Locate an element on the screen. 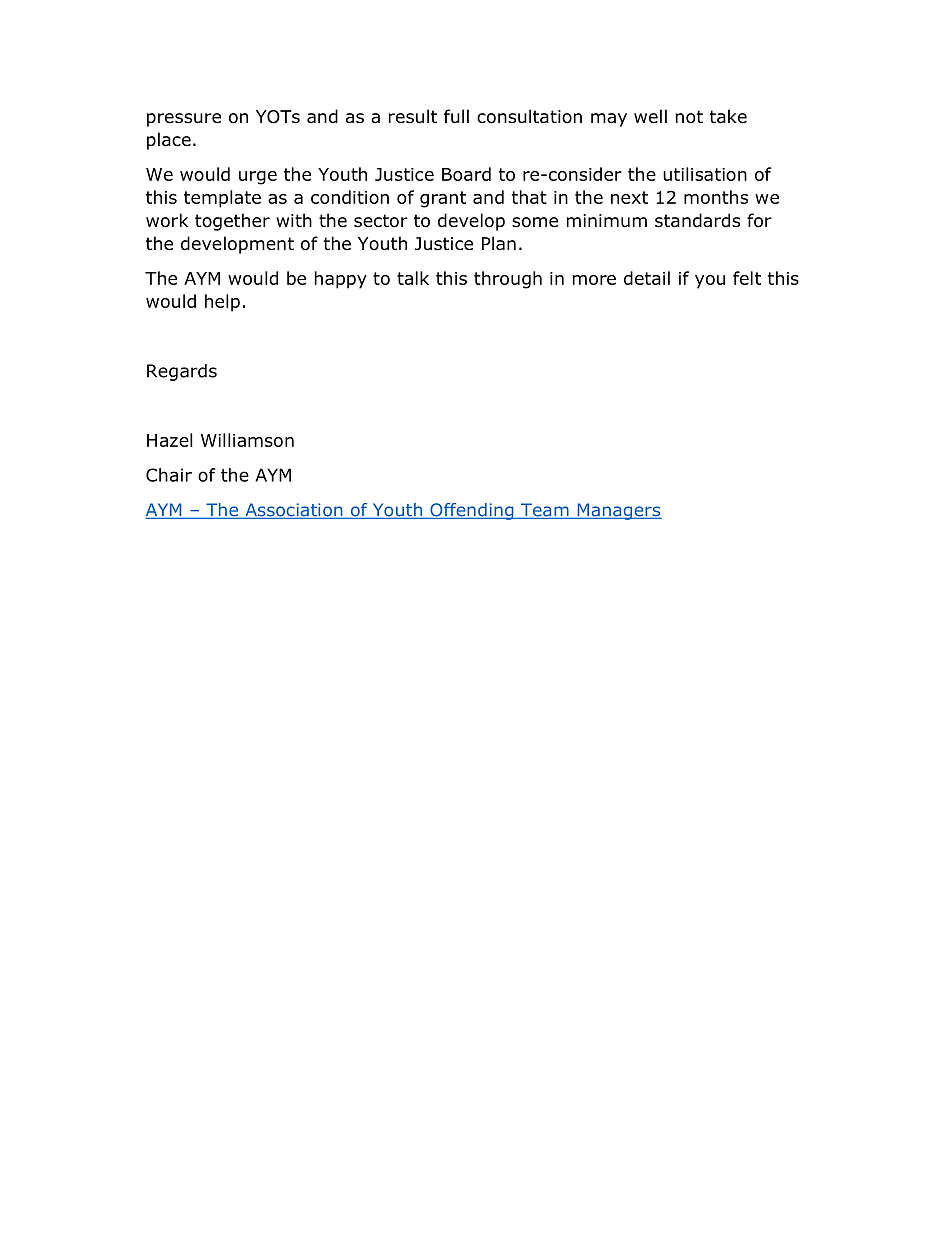 The image size is (952, 1233). full is located at coordinates (456, 116).
